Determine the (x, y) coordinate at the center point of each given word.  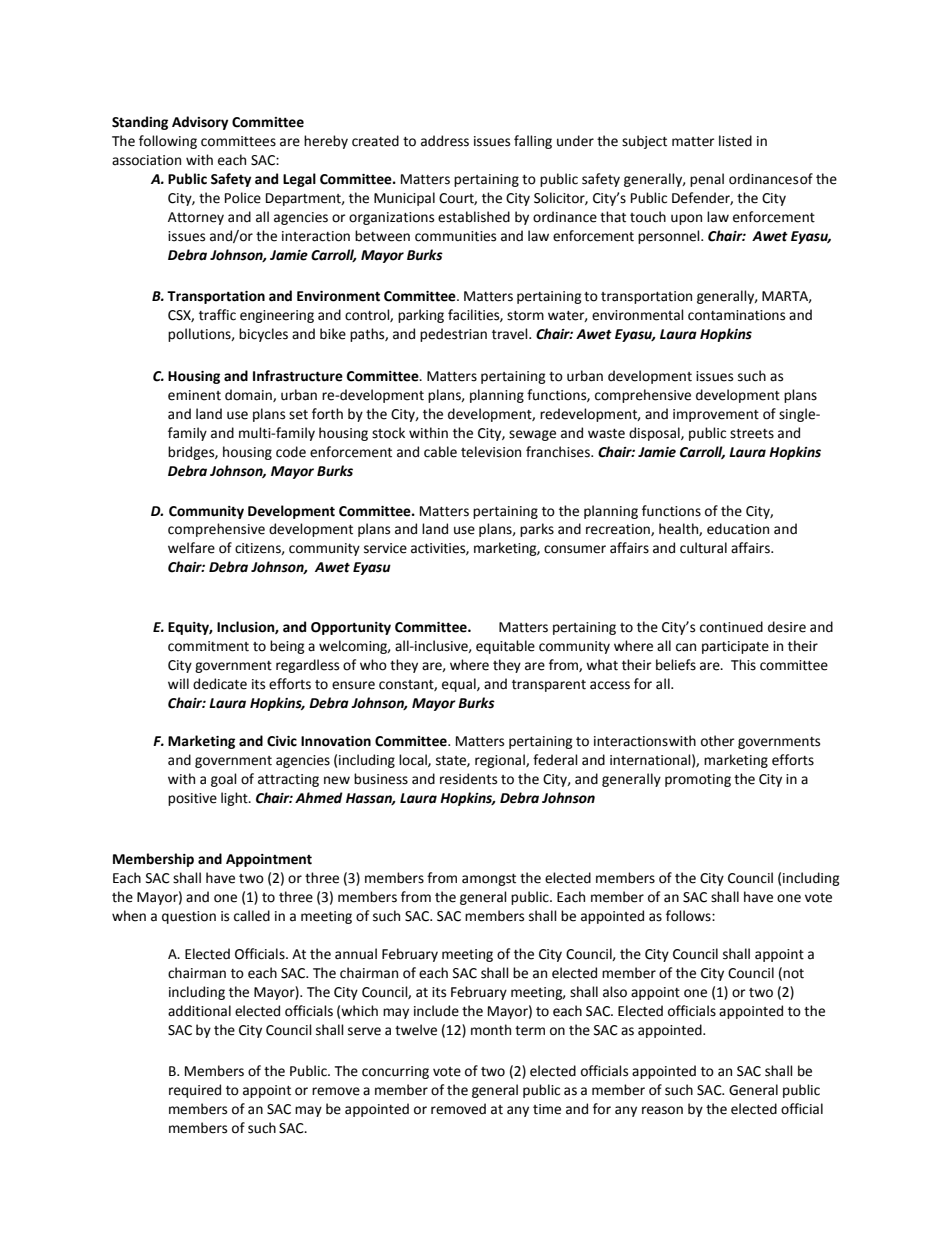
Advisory (200, 123)
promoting (698, 780)
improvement (716, 415)
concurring (395, 1072)
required (195, 1091)
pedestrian (453, 335)
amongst (489, 880)
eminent (194, 395)
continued (731, 627)
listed (735, 141)
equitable (505, 647)
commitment (208, 646)
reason (662, 1110)
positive (192, 799)
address (445, 141)
